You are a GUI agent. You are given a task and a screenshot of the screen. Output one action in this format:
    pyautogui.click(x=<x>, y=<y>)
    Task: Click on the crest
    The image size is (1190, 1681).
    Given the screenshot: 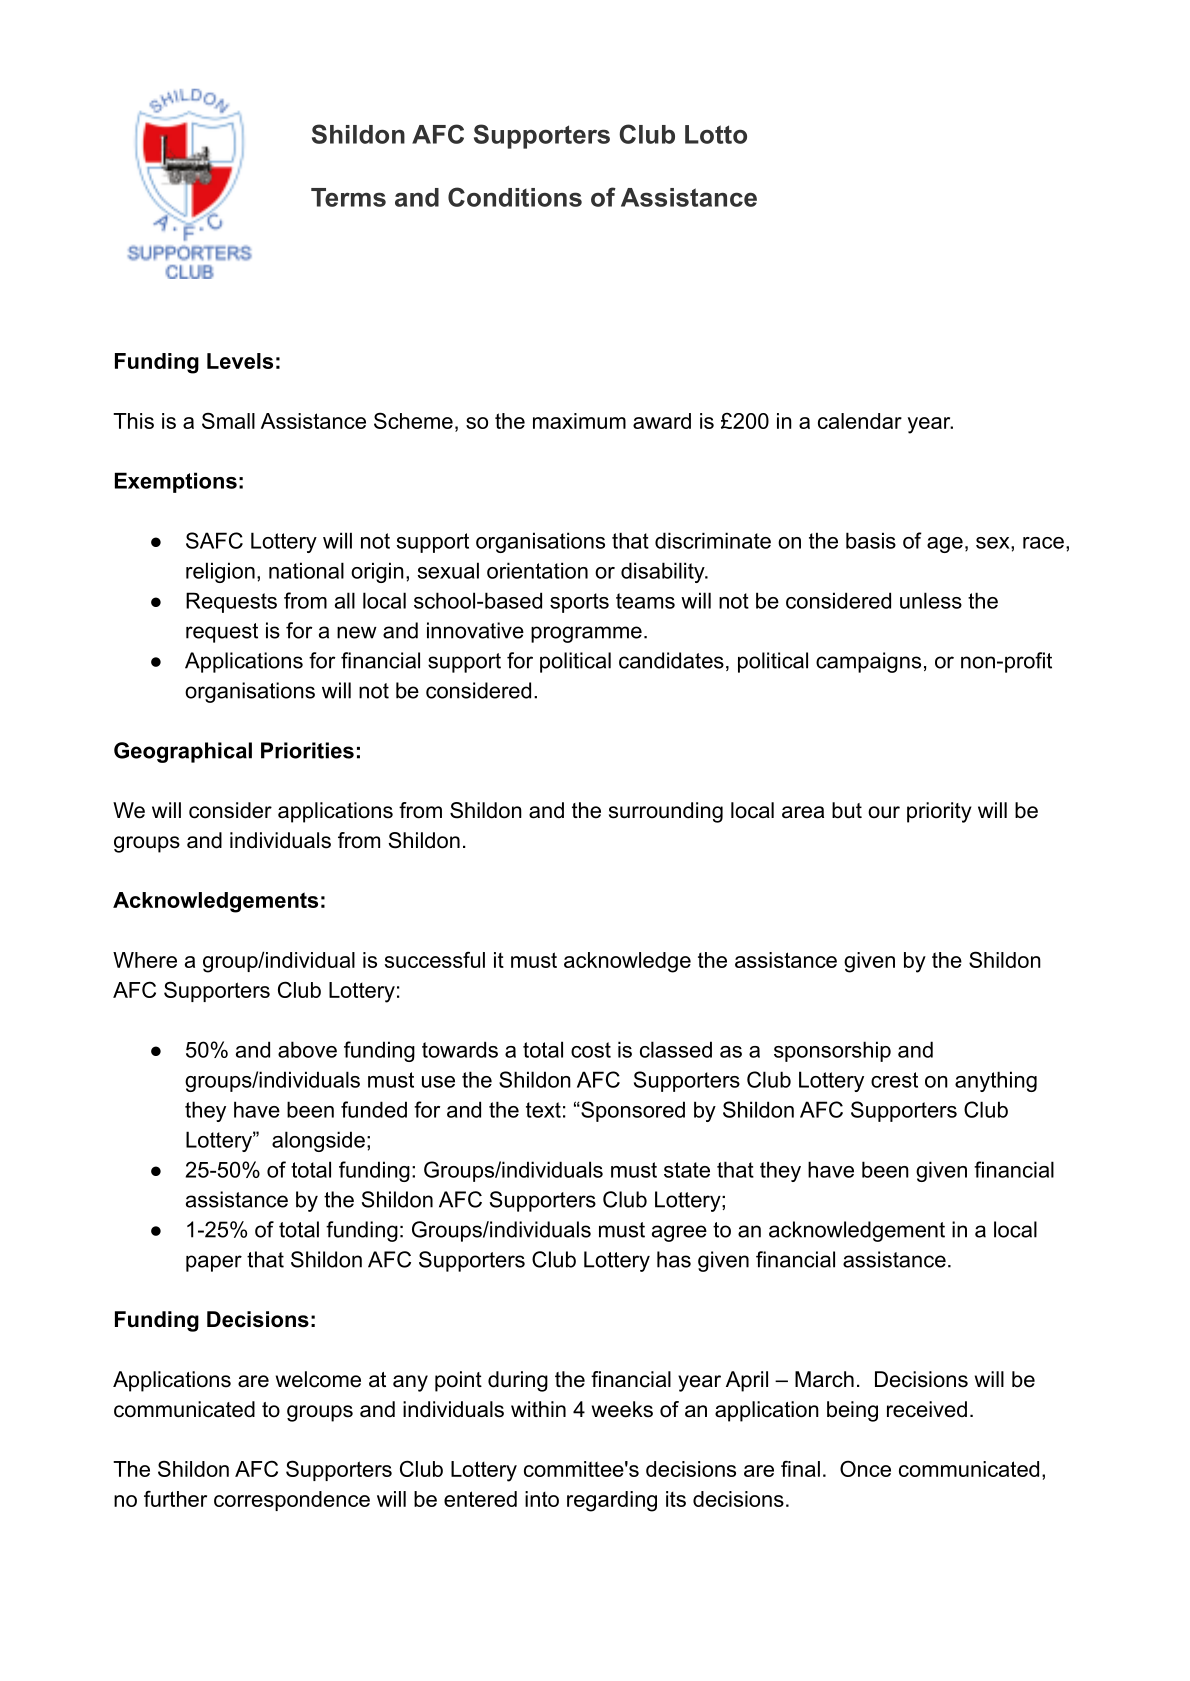 What is the action you would take?
    pyautogui.click(x=894, y=1080)
